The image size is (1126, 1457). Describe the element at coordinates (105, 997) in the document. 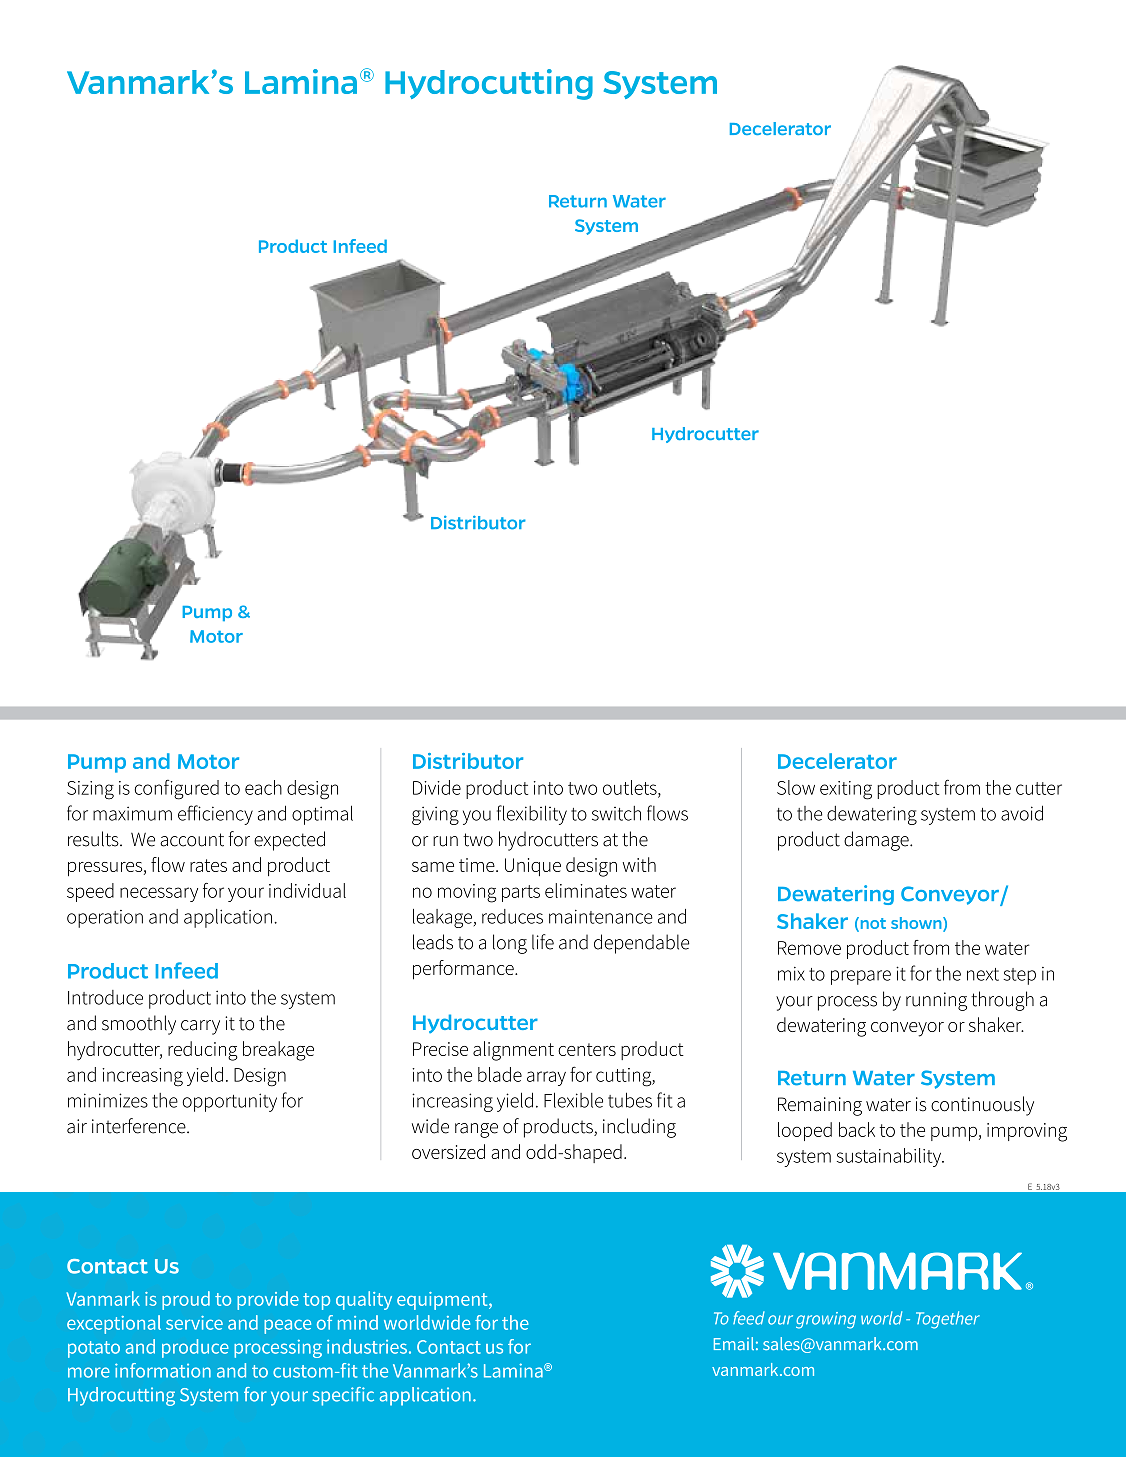

I see `Introduce` at that location.
